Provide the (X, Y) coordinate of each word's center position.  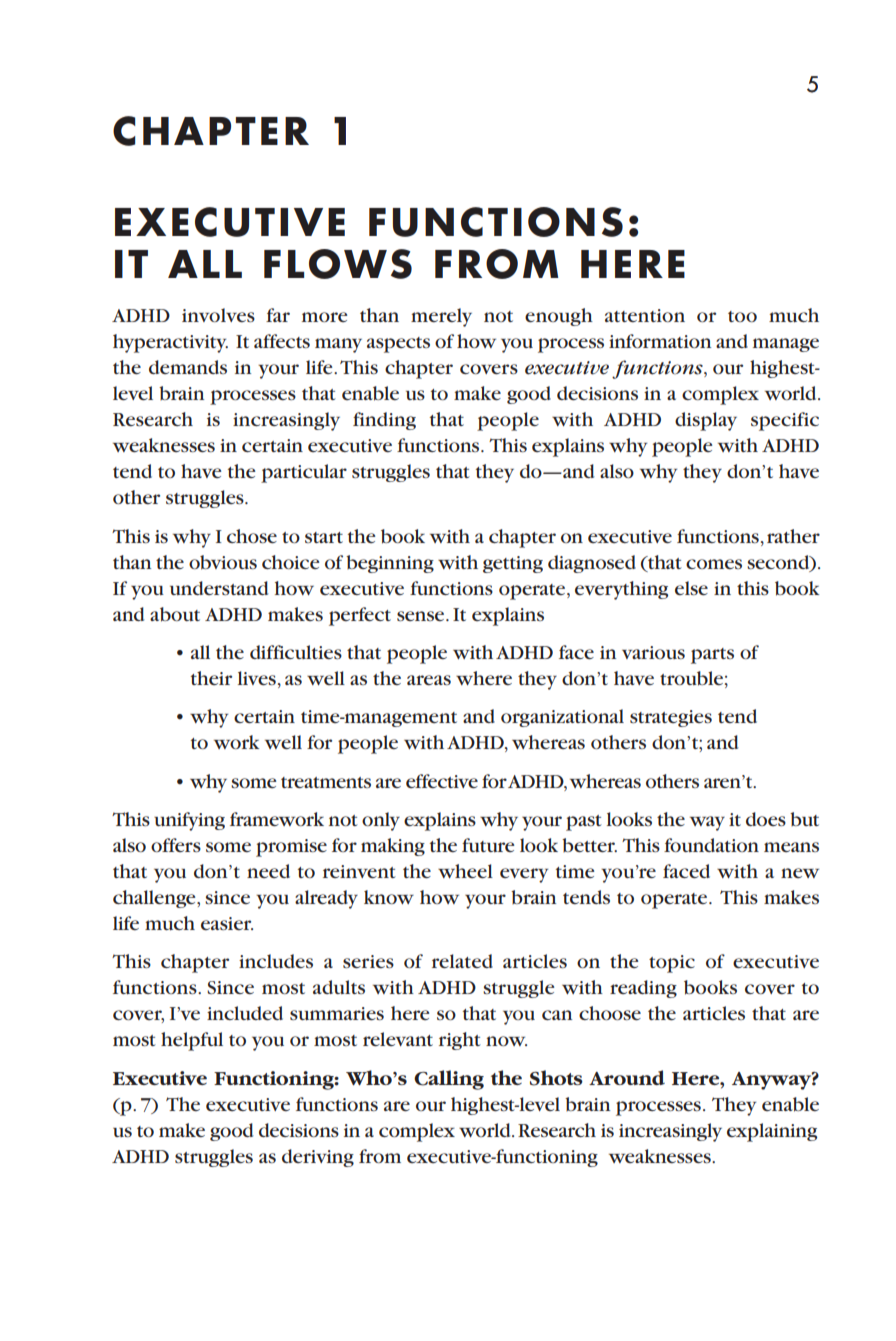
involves (218, 315)
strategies (671, 718)
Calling (449, 1080)
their (211, 678)
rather (793, 536)
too (742, 316)
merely (441, 317)
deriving (318, 1158)
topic (672, 964)
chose (252, 536)
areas (429, 680)
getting (513, 564)
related (462, 961)
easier (227, 923)
